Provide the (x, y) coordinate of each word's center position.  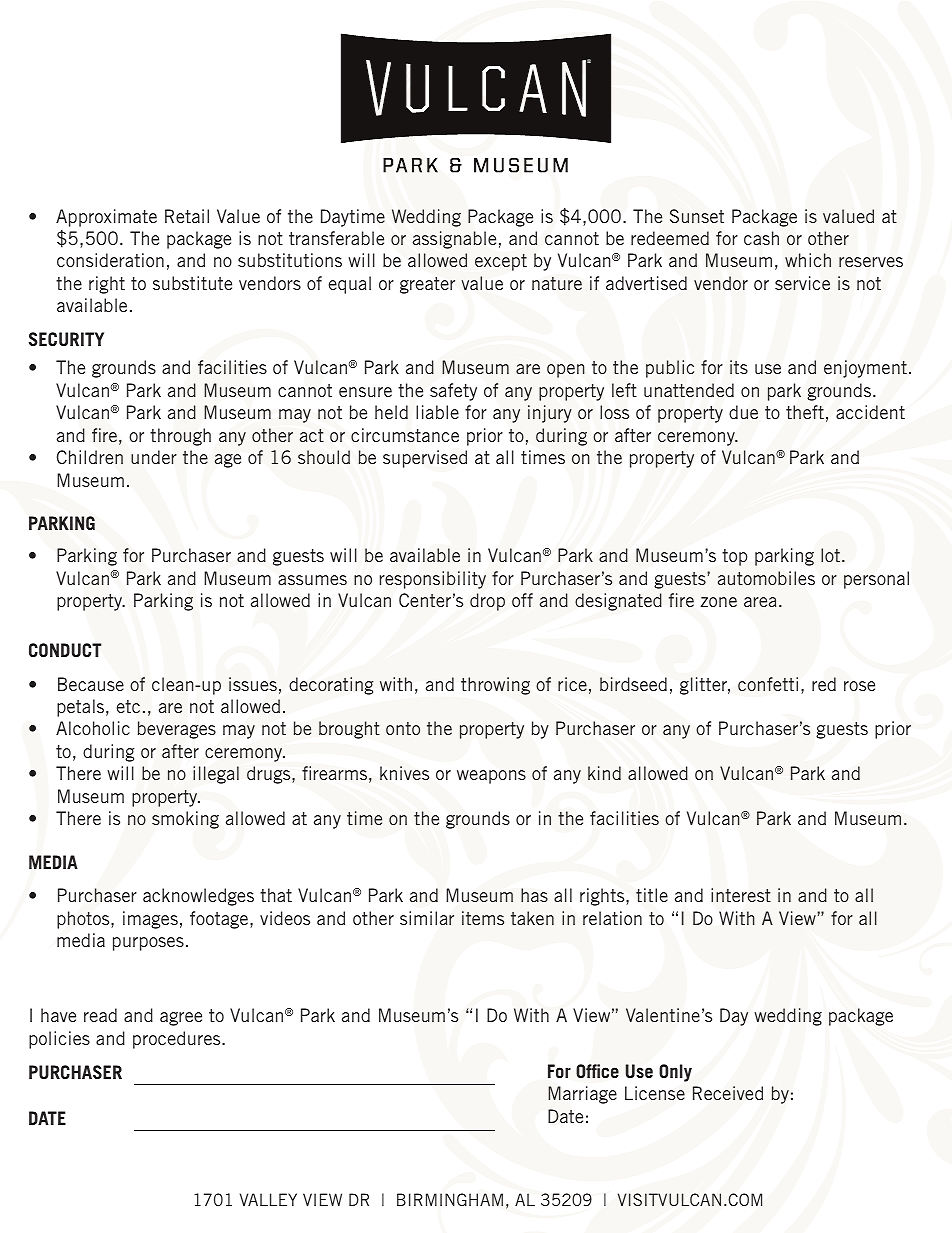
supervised (425, 459)
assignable (454, 240)
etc (128, 706)
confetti (768, 684)
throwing (495, 686)
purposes (148, 944)
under (154, 457)
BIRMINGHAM (450, 1199)
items (483, 918)
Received (728, 1093)
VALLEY (268, 1199)
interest (741, 895)
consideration (110, 260)
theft (805, 412)
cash (761, 238)
